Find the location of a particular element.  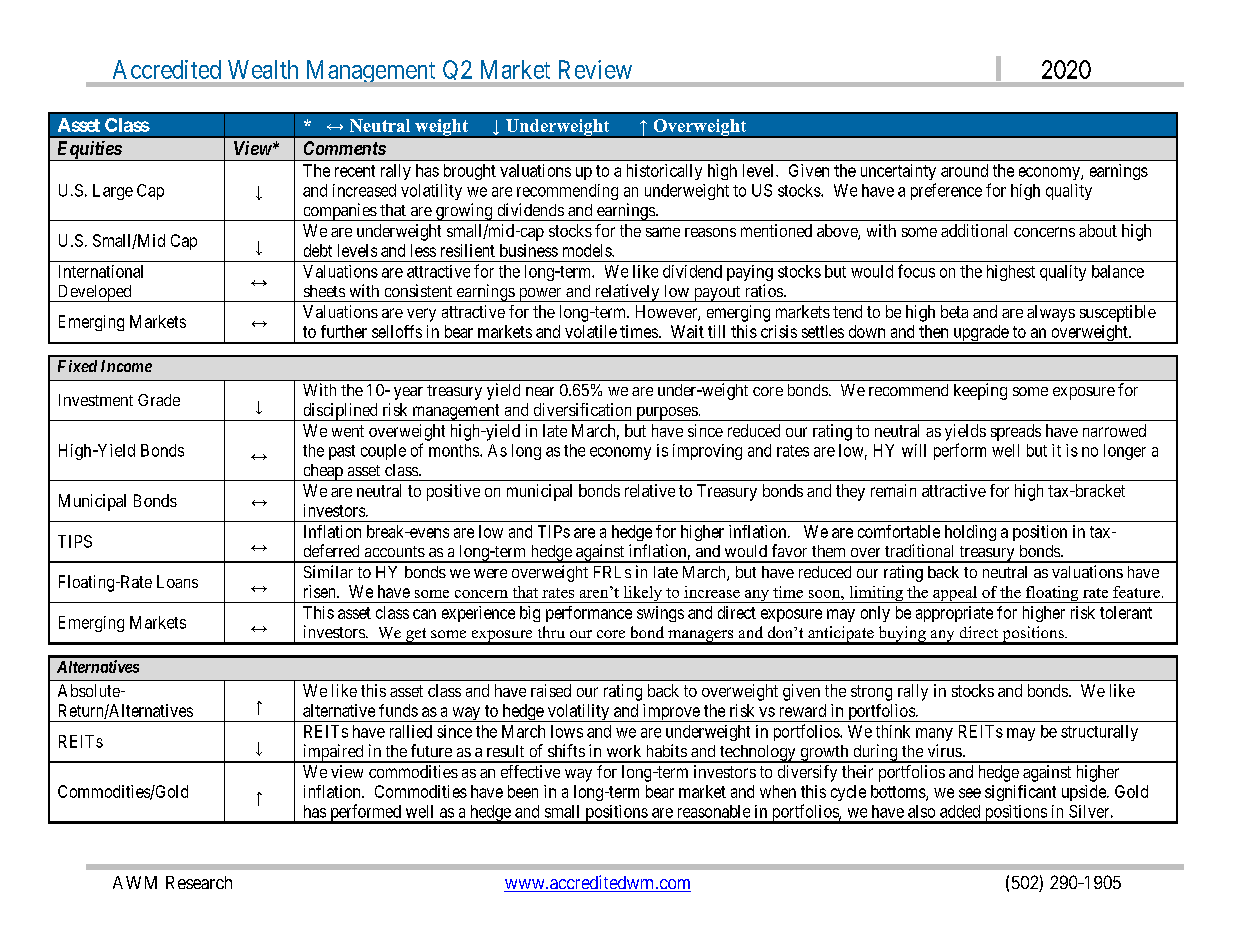

reasonable is located at coordinates (714, 811).
